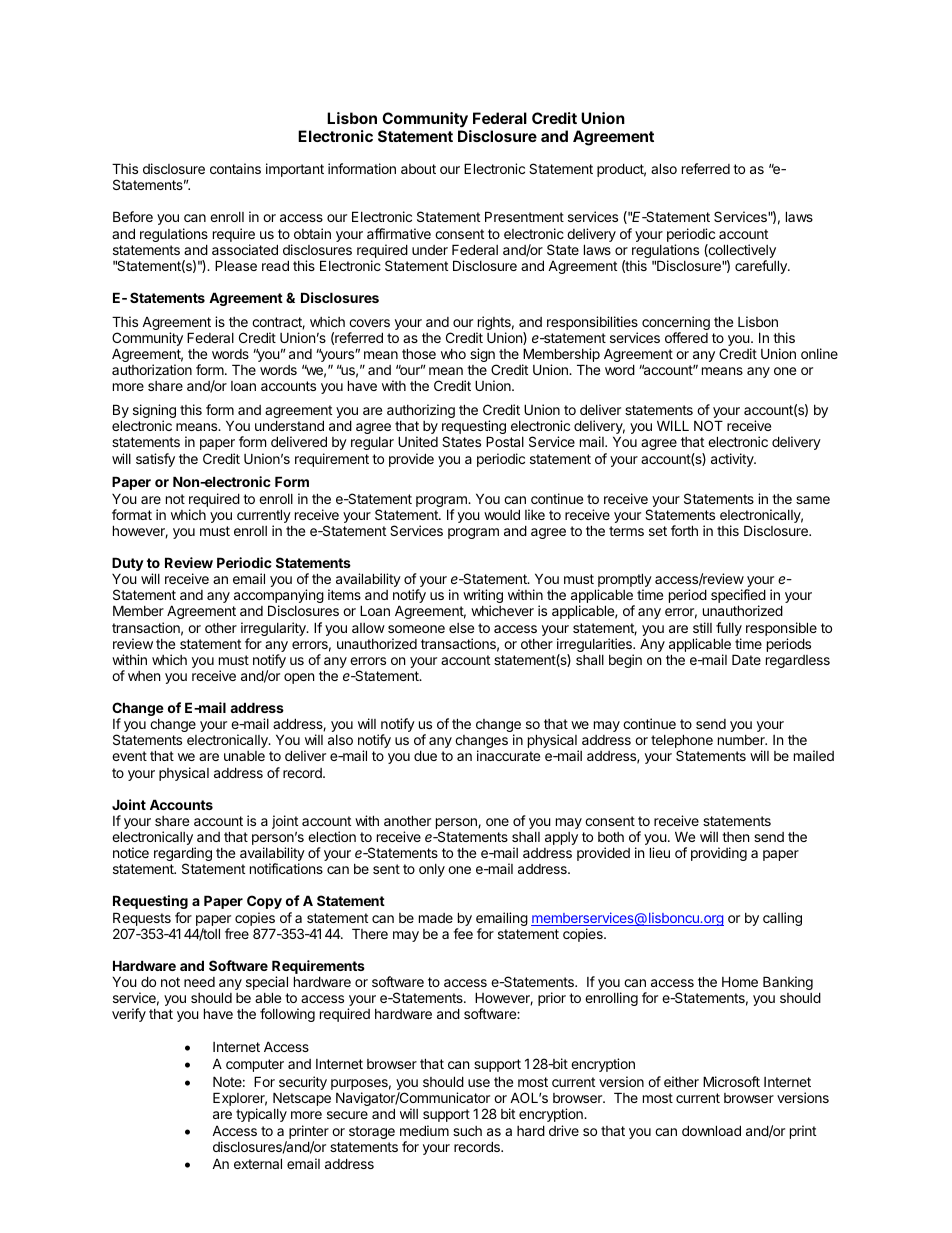  I want to click on when, so click(144, 676).
